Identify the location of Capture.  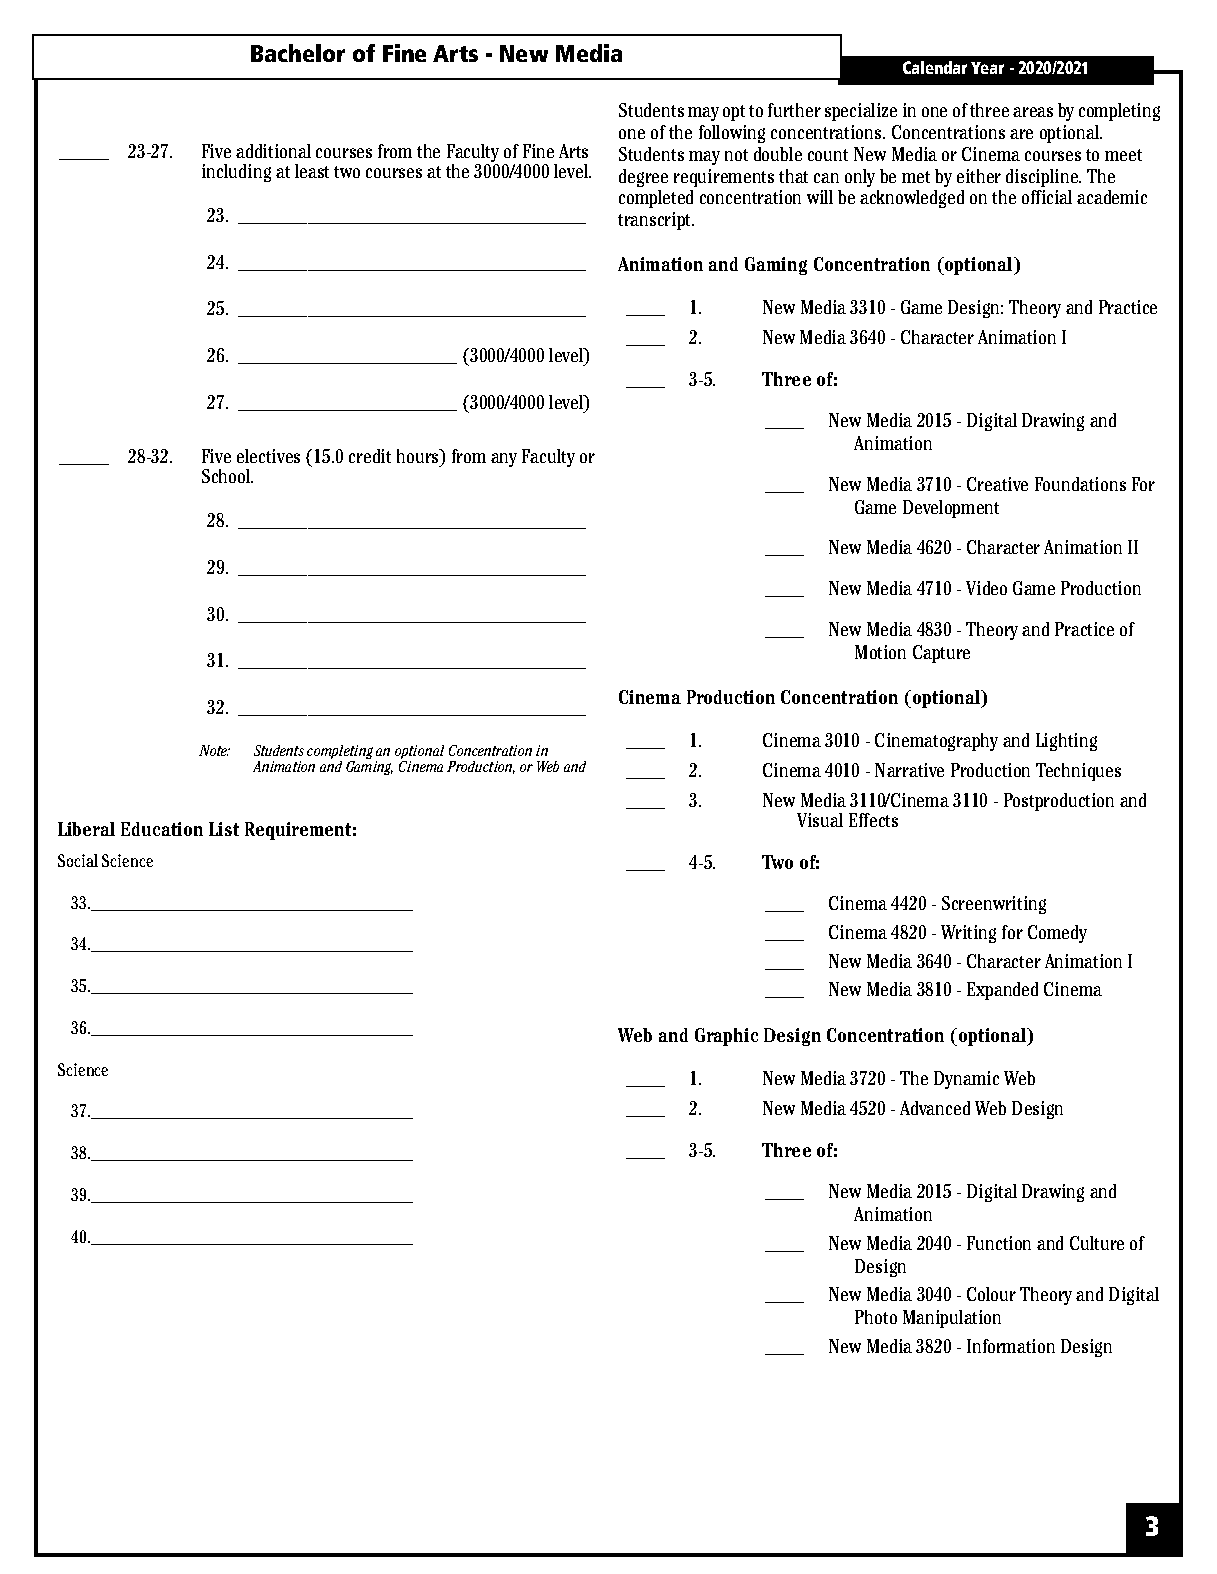
(941, 654).
